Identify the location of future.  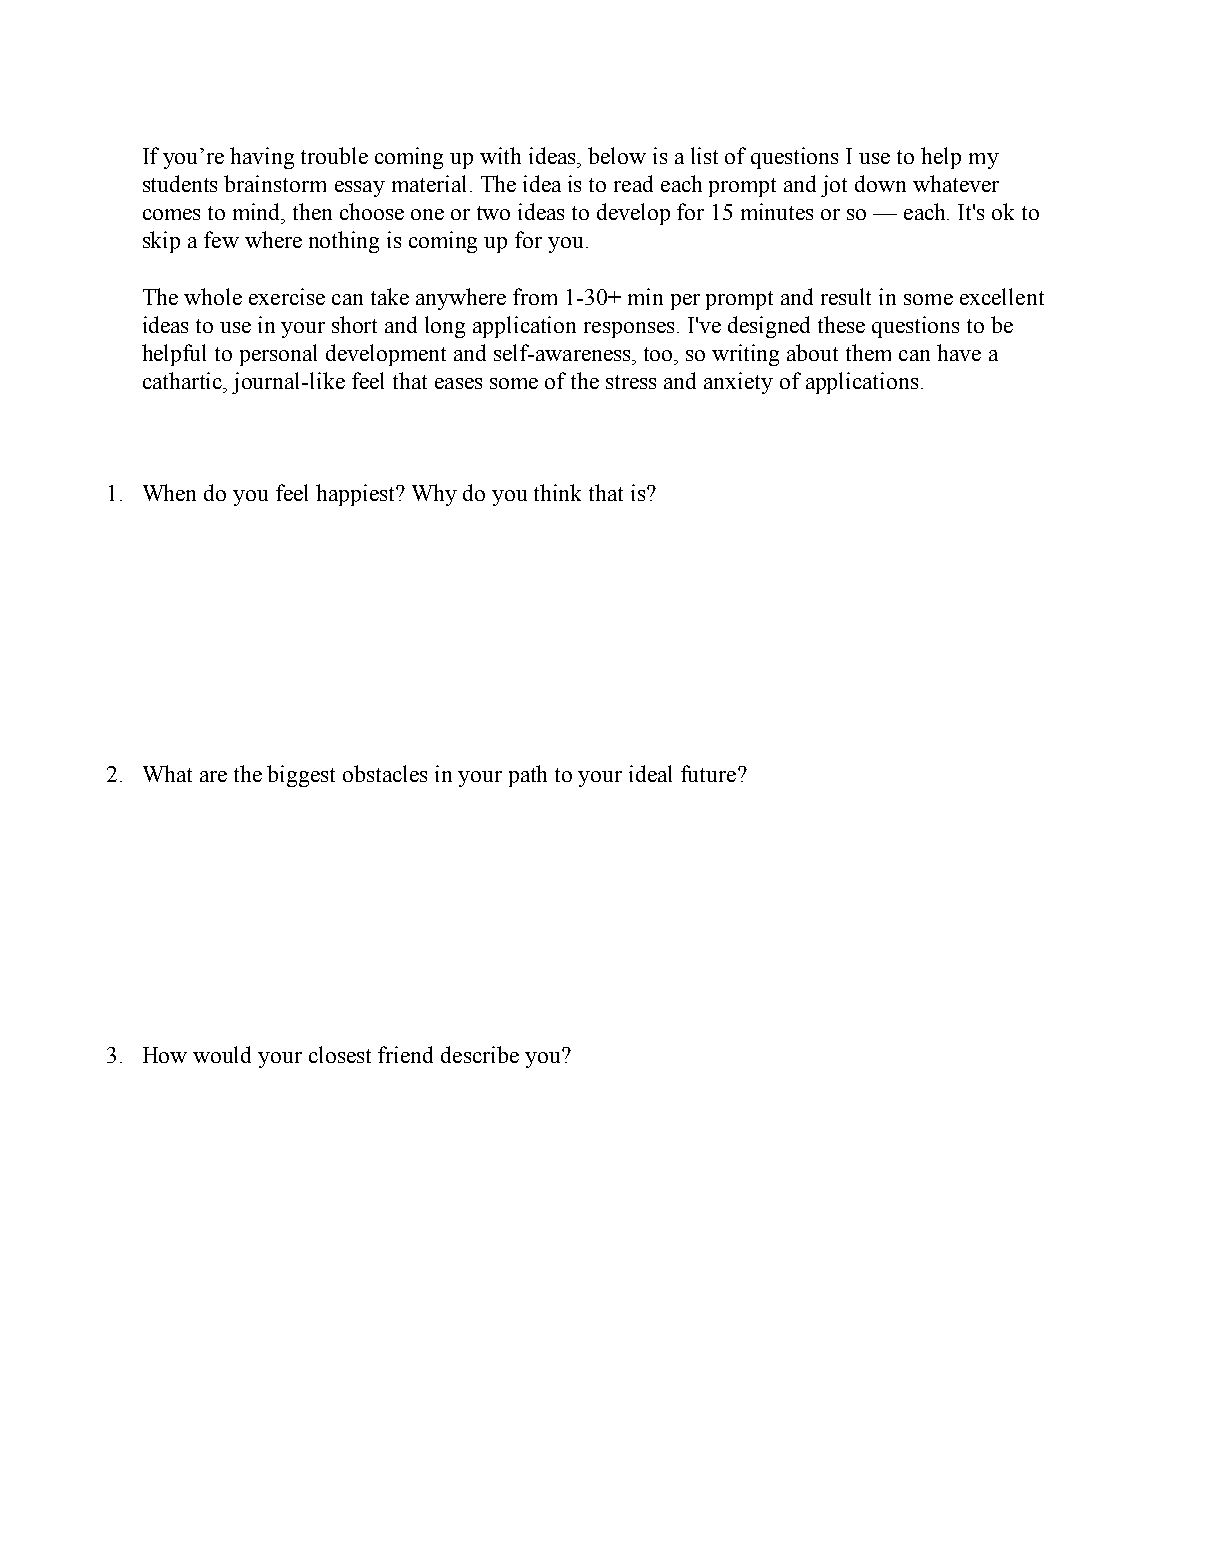
(710, 773).
